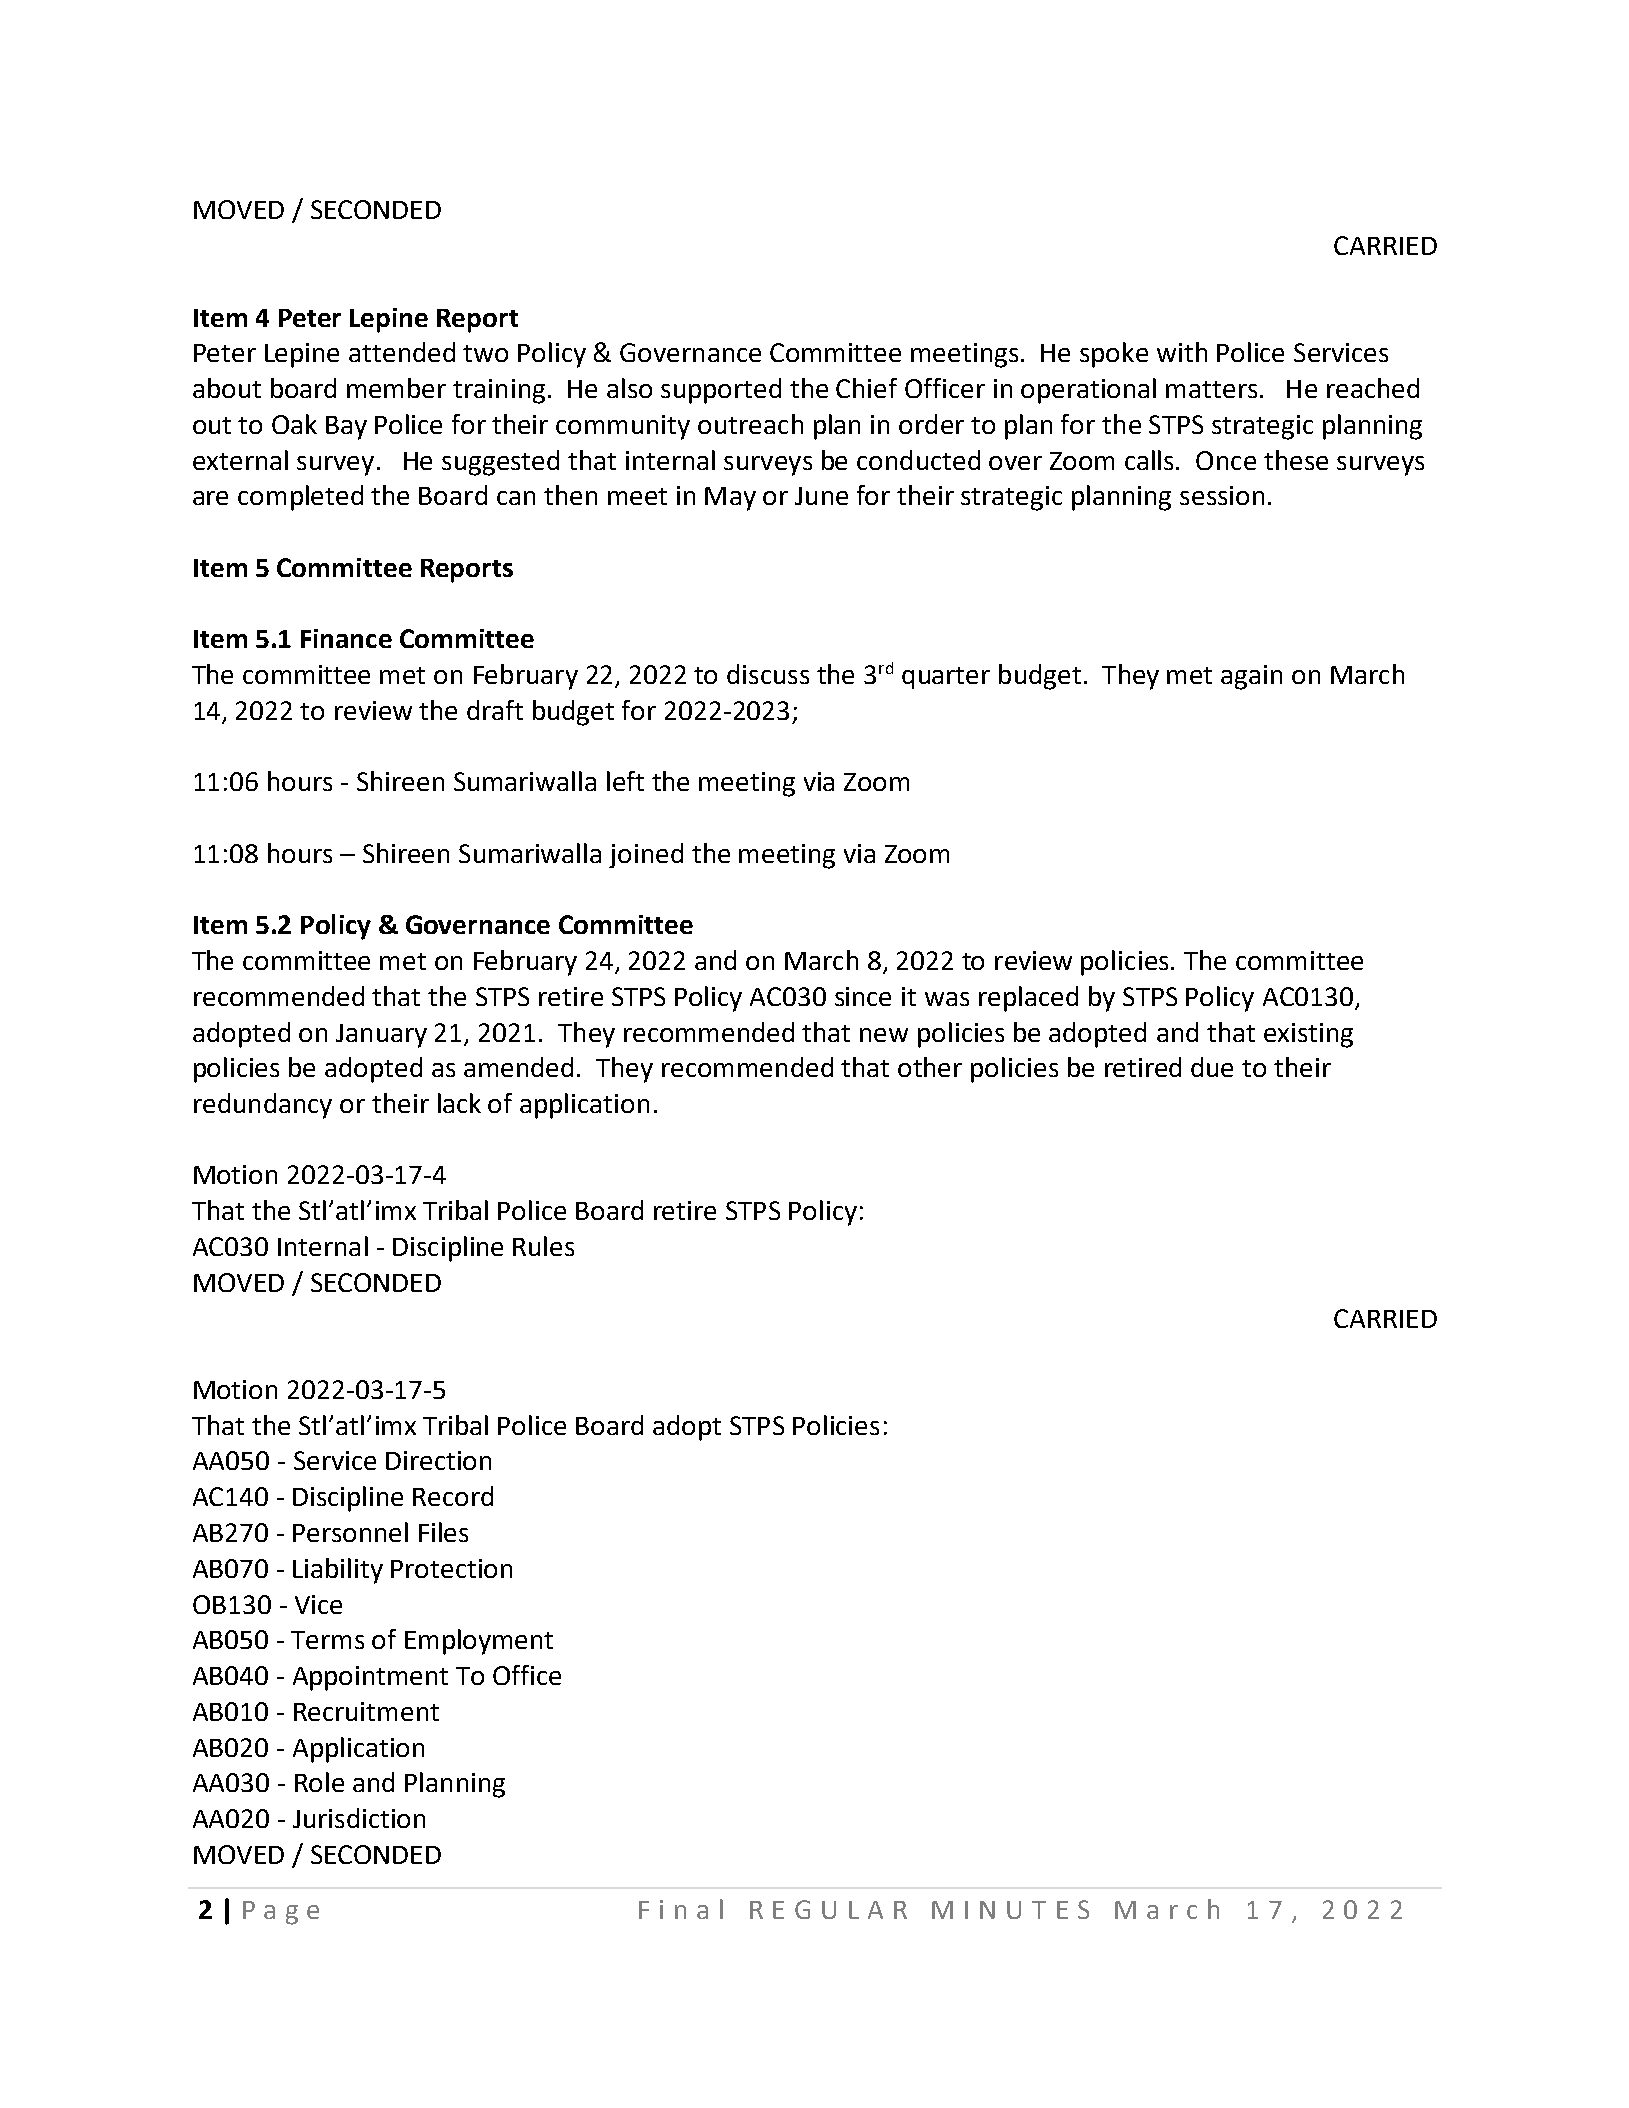 Image resolution: width=1629 pixels, height=2108 pixels. Describe the element at coordinates (750, 424) in the document. I see `outreach` at that location.
